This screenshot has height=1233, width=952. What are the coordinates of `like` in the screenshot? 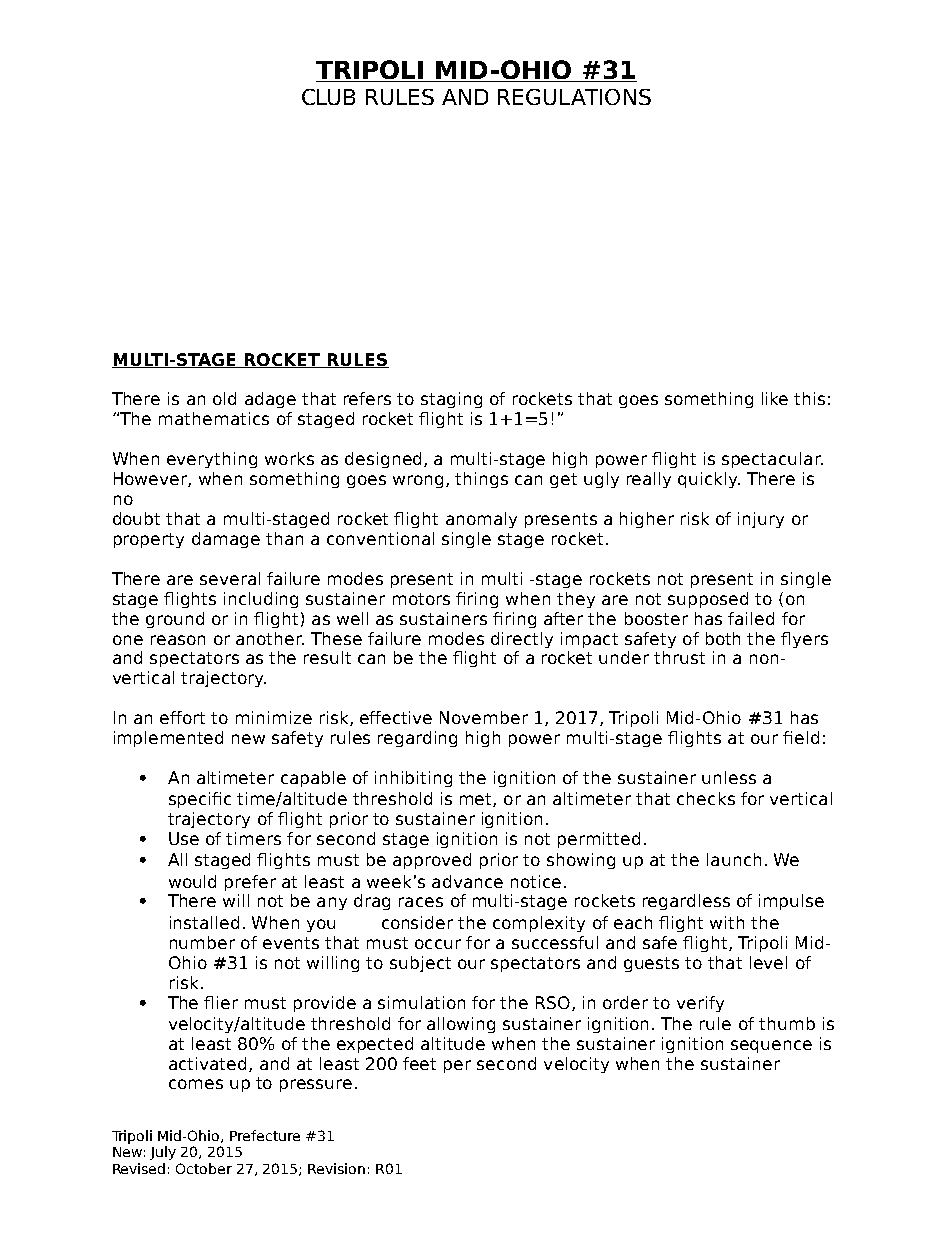 It's located at (775, 398).
